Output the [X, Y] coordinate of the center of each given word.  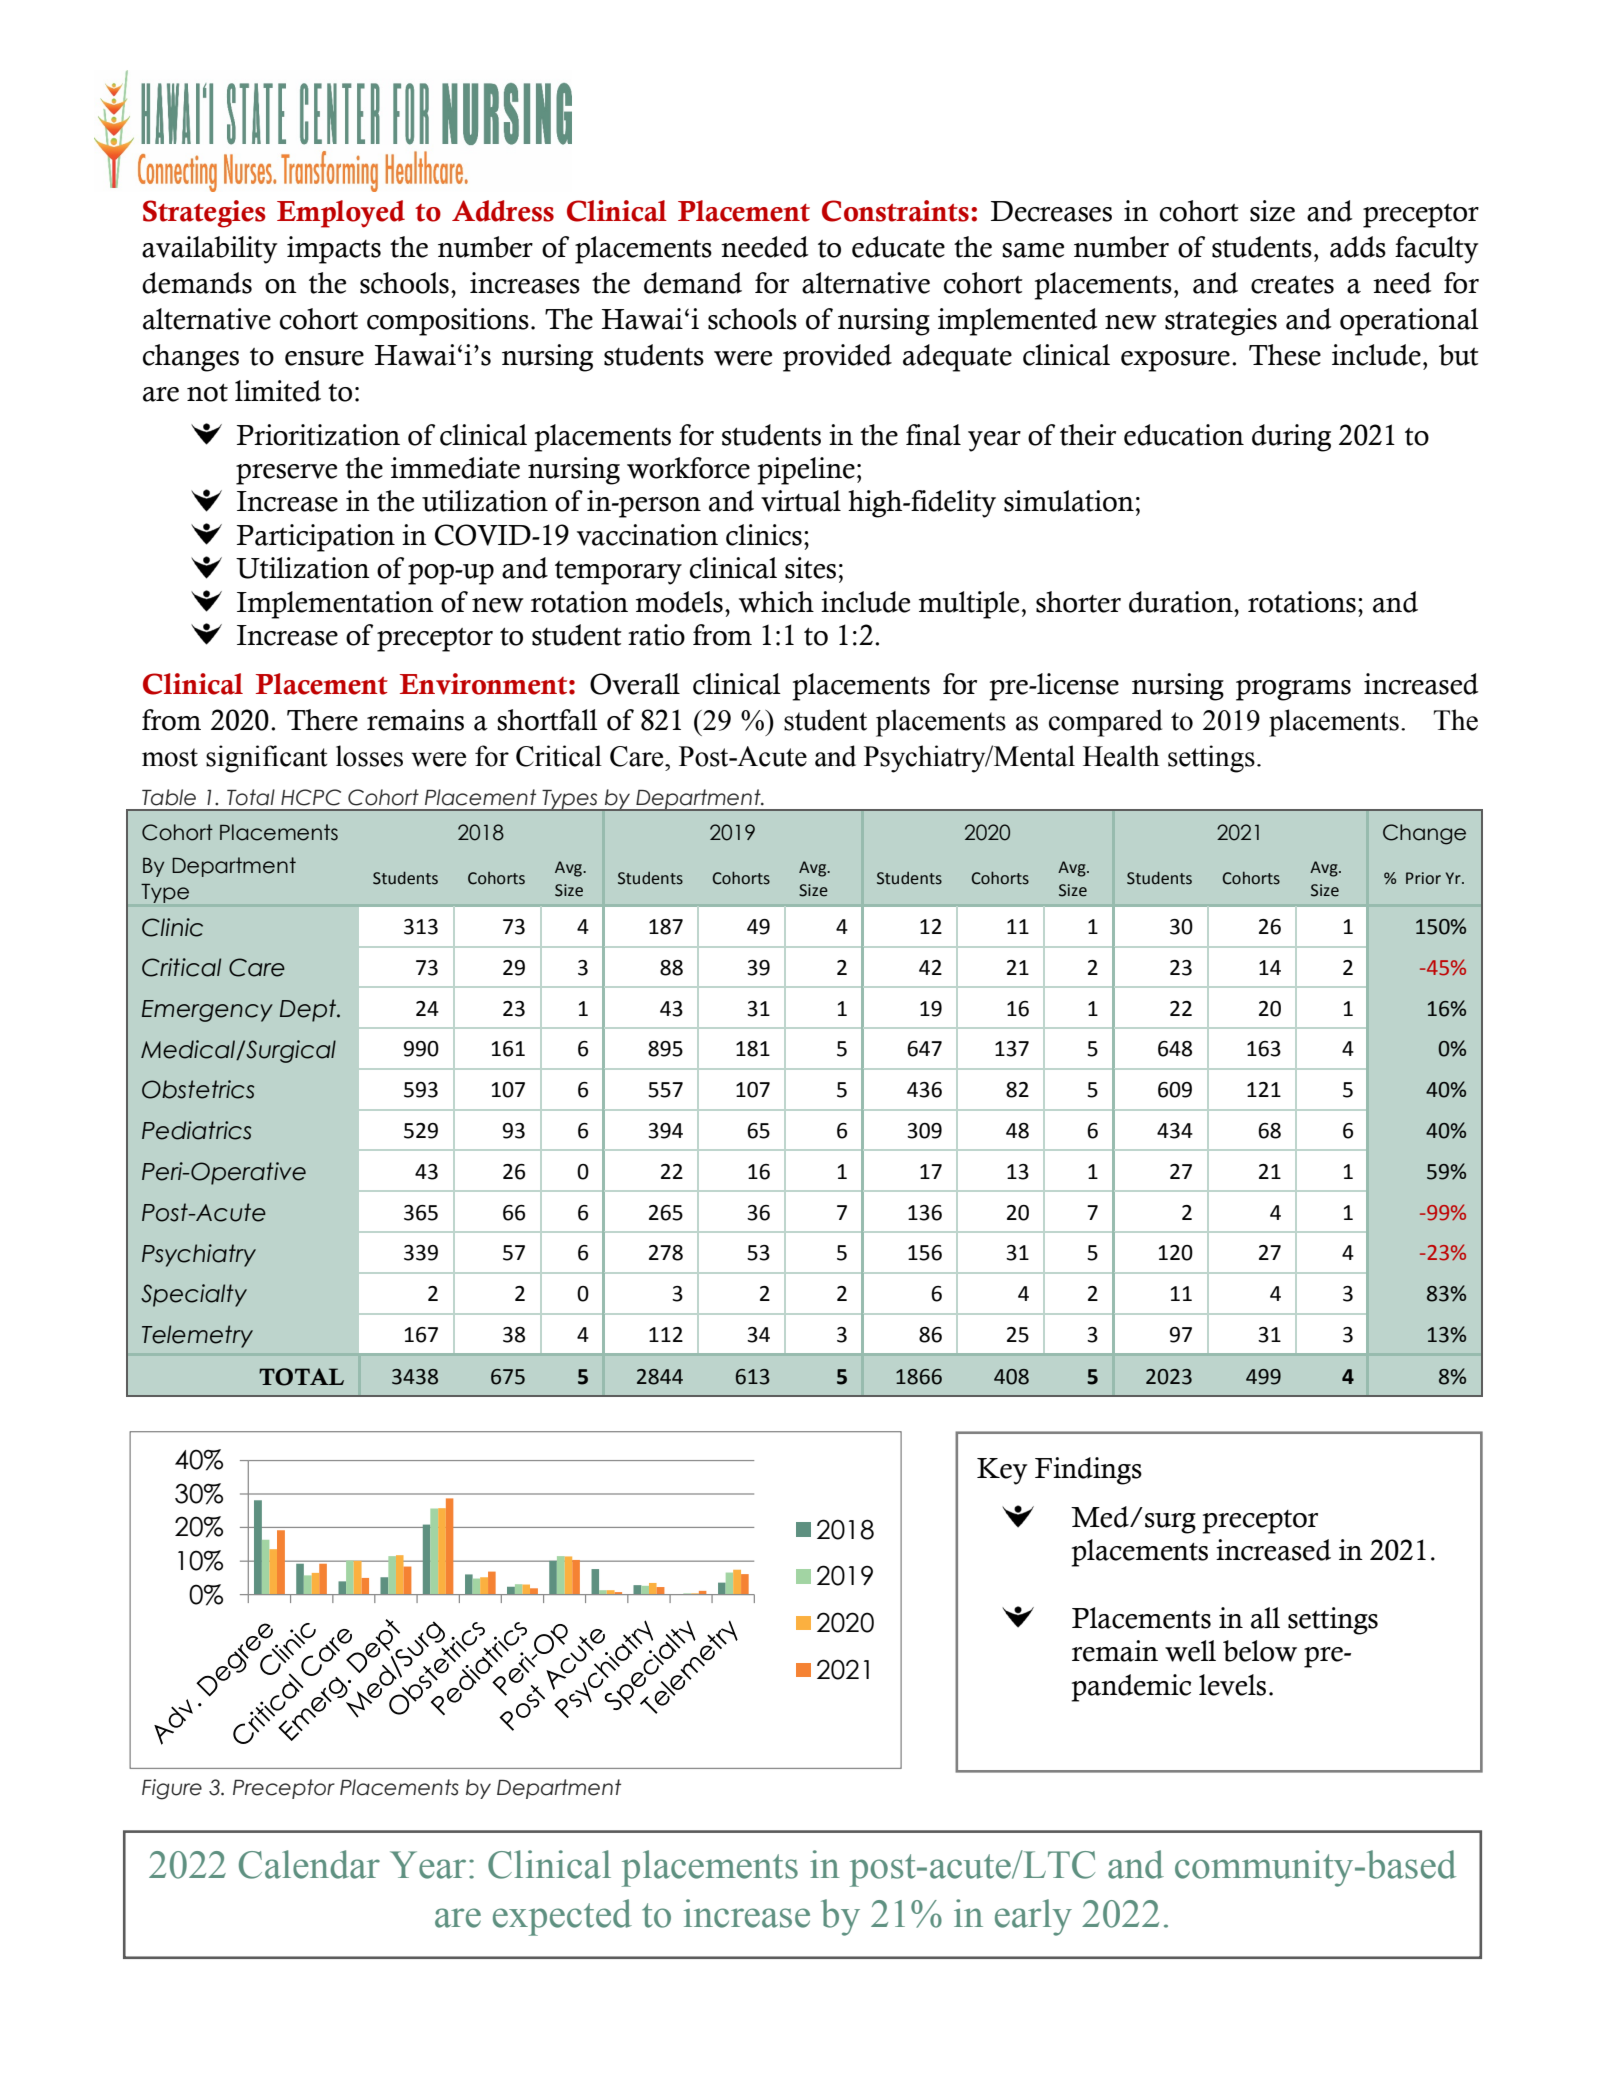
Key [1002, 1471]
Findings [1088, 1471]
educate [898, 247]
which [776, 602]
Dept [309, 1010]
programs [1293, 690]
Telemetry [197, 1336]
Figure [172, 1789]
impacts [334, 250]
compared [1105, 723]
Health [1121, 756]
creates [1292, 285]
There [322, 720]
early [1033, 1917]
